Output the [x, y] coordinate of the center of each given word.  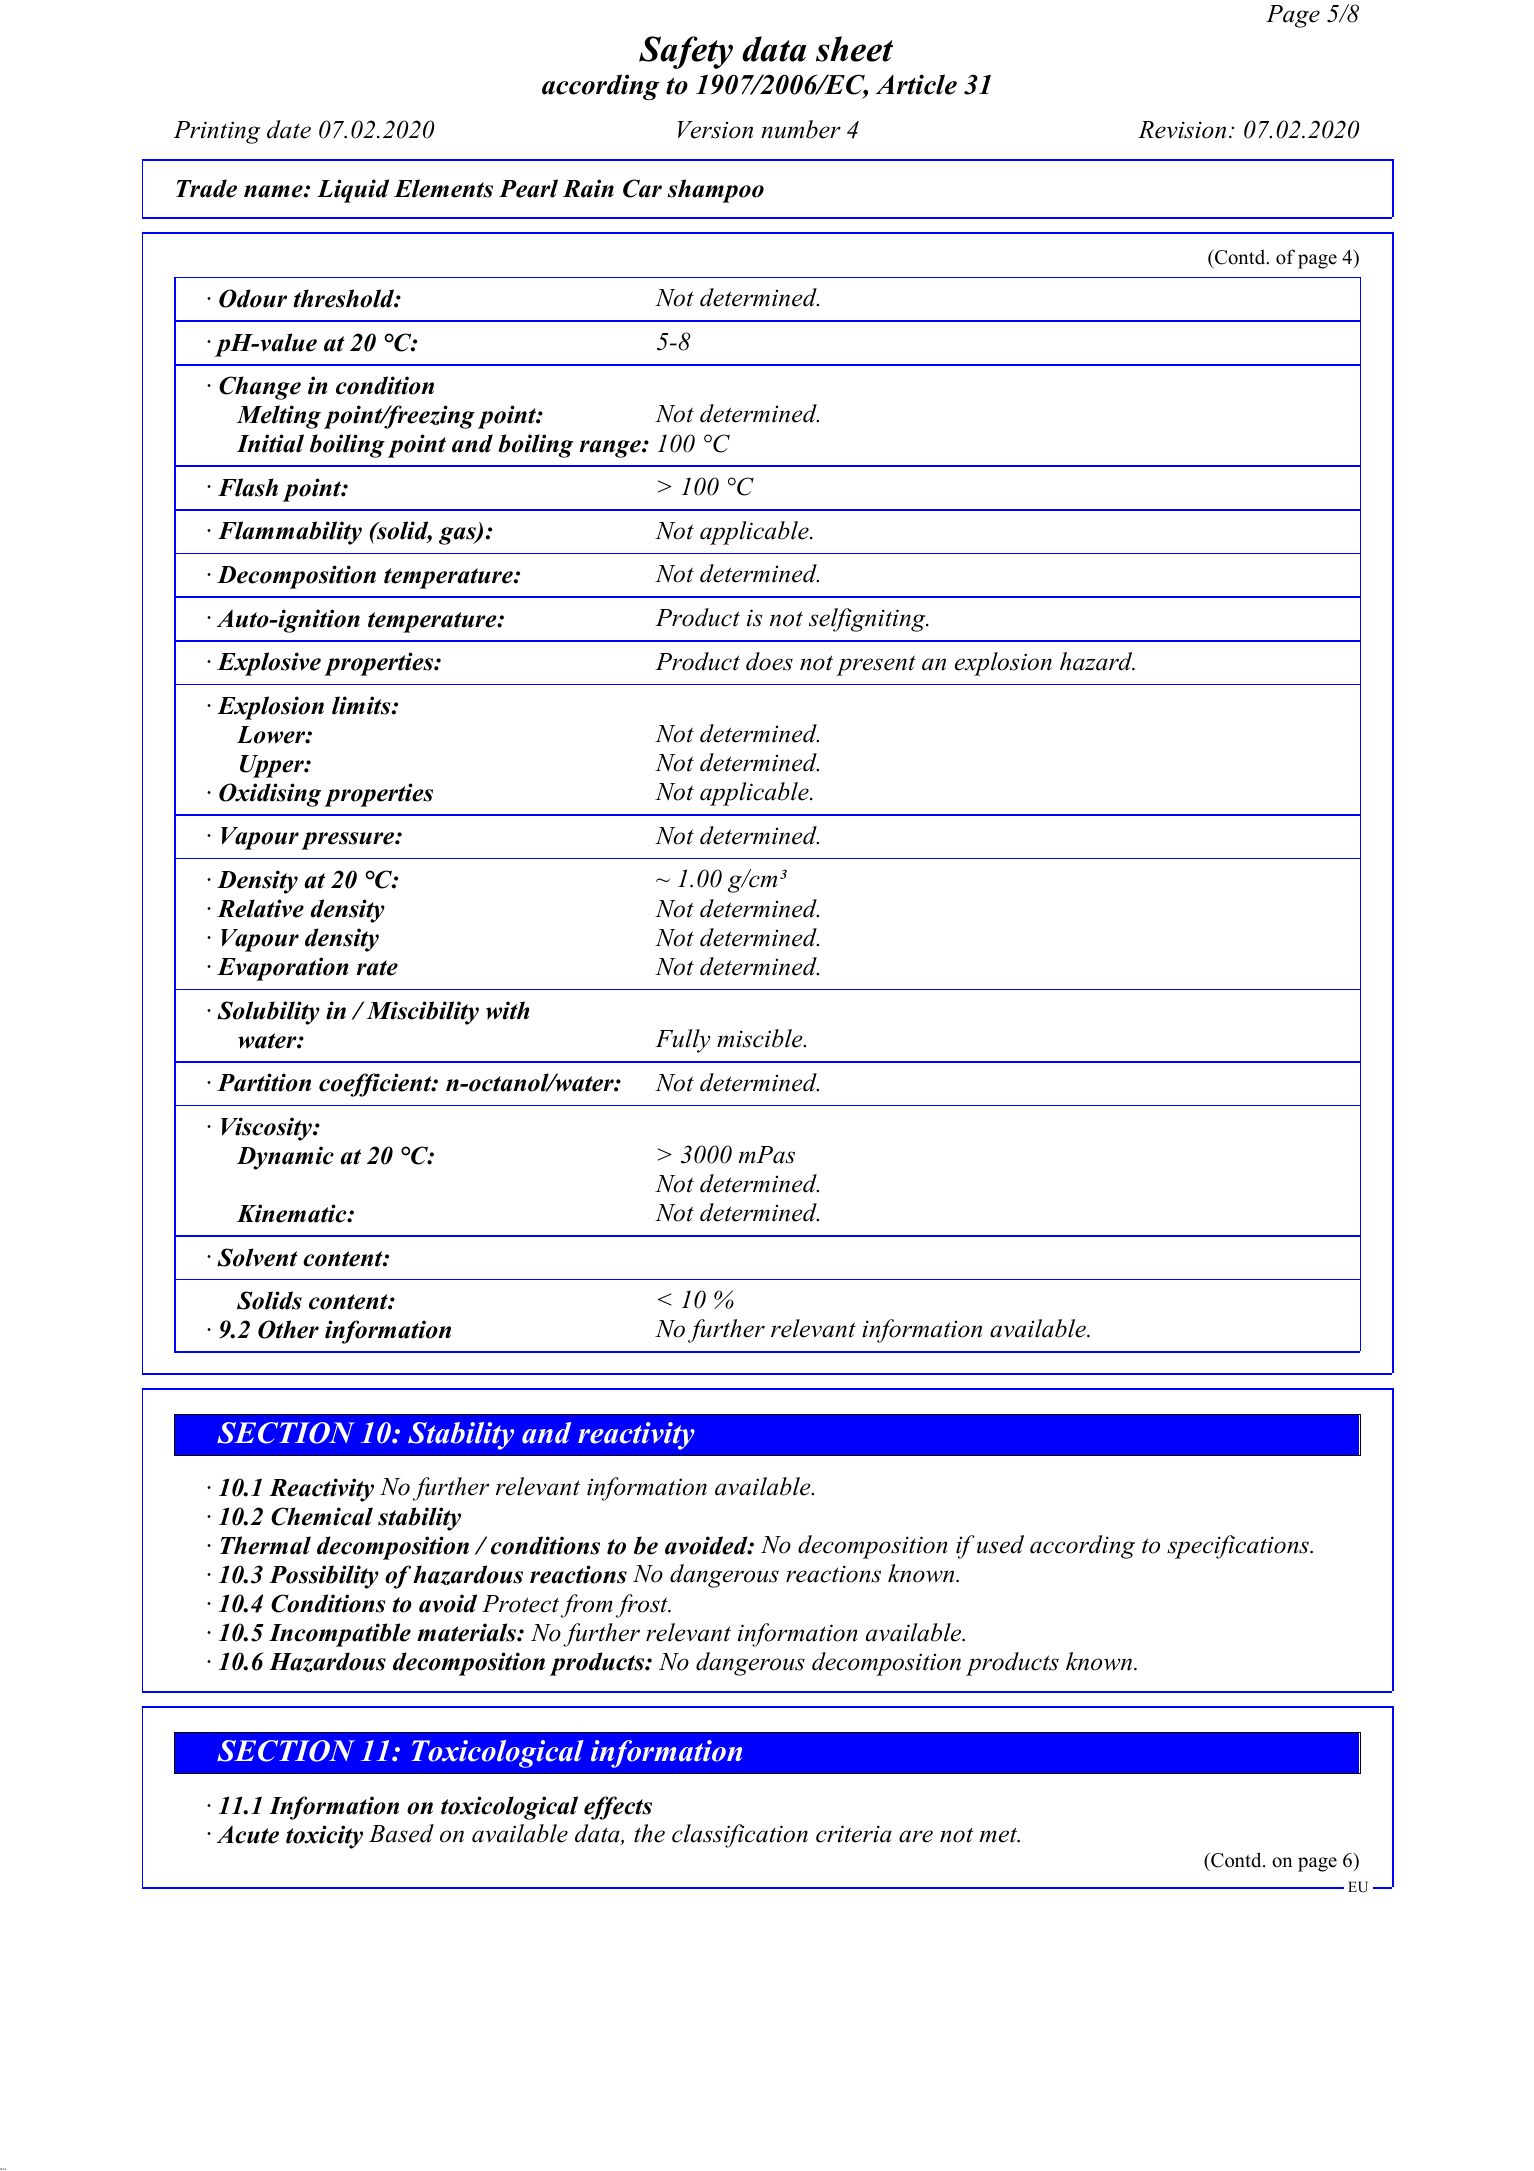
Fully [683, 1041]
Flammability [290, 533]
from [587, 1606]
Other [288, 1329]
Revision [1182, 130]
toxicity [324, 1837]
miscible [761, 1038]
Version [715, 130]
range [611, 449]
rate [377, 968]
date [289, 129]
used [1000, 1544]
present [876, 665]
